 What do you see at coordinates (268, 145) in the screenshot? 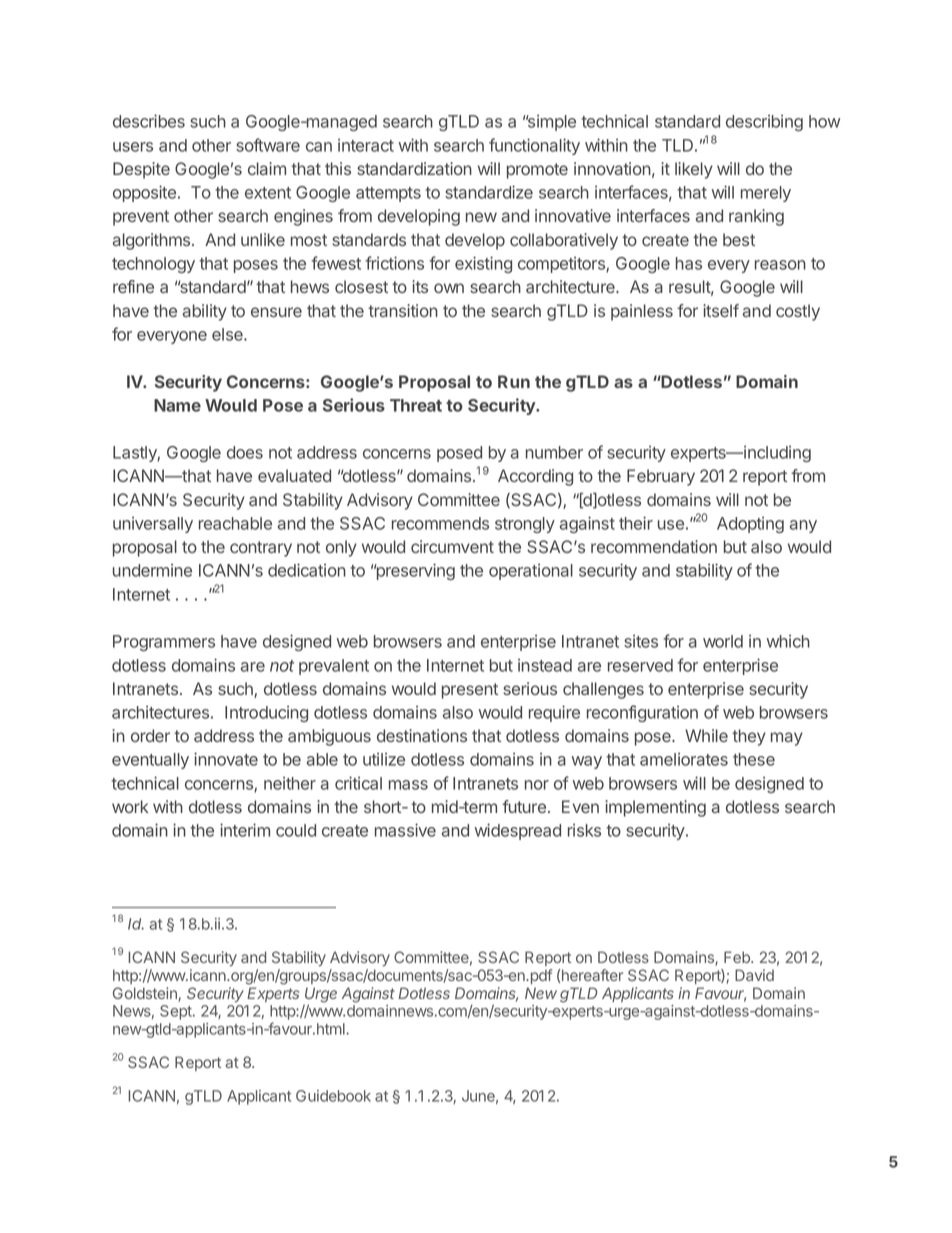
I see `software` at bounding box center [268, 145].
